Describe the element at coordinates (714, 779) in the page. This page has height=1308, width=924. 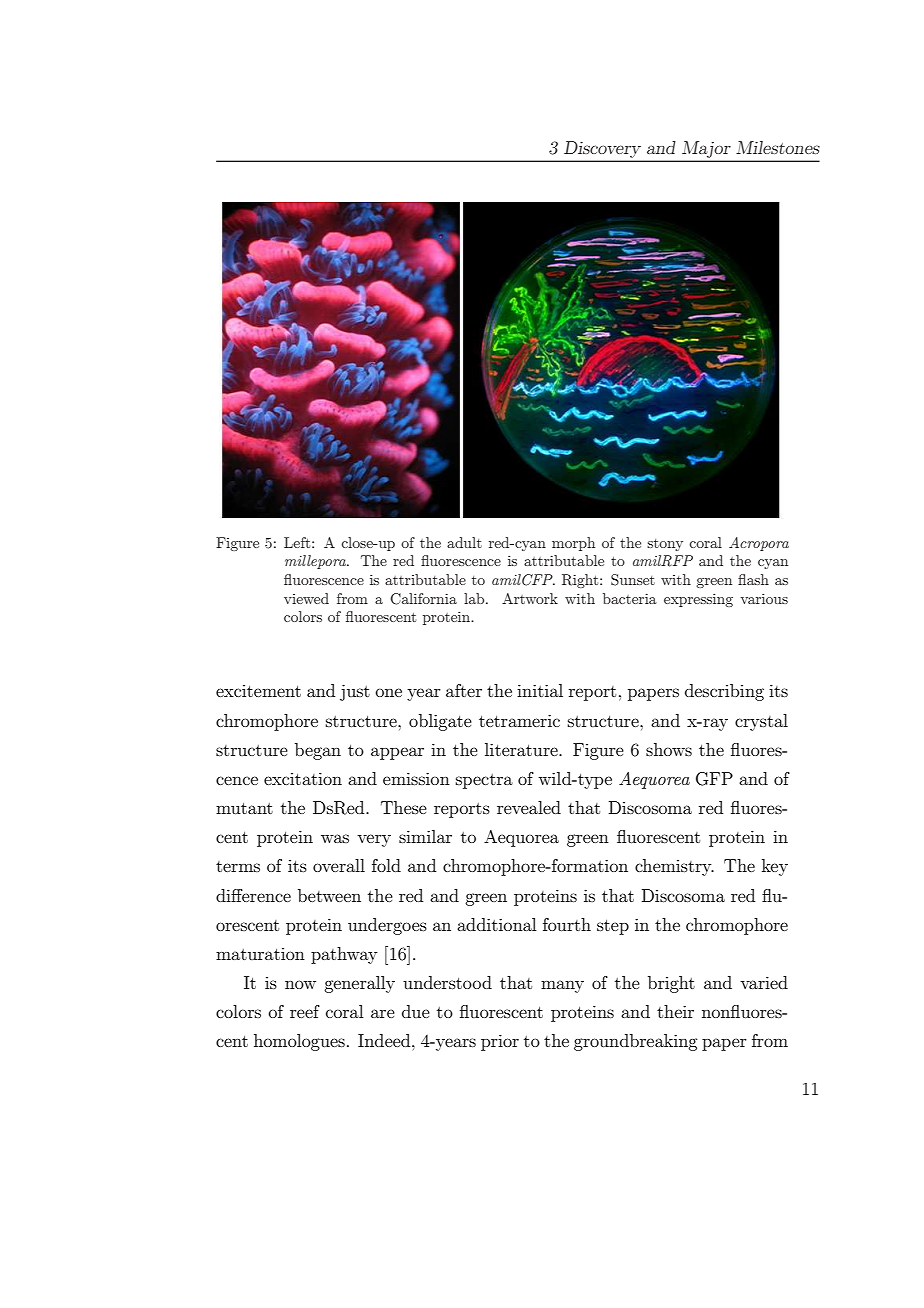
I see `GFP` at that location.
